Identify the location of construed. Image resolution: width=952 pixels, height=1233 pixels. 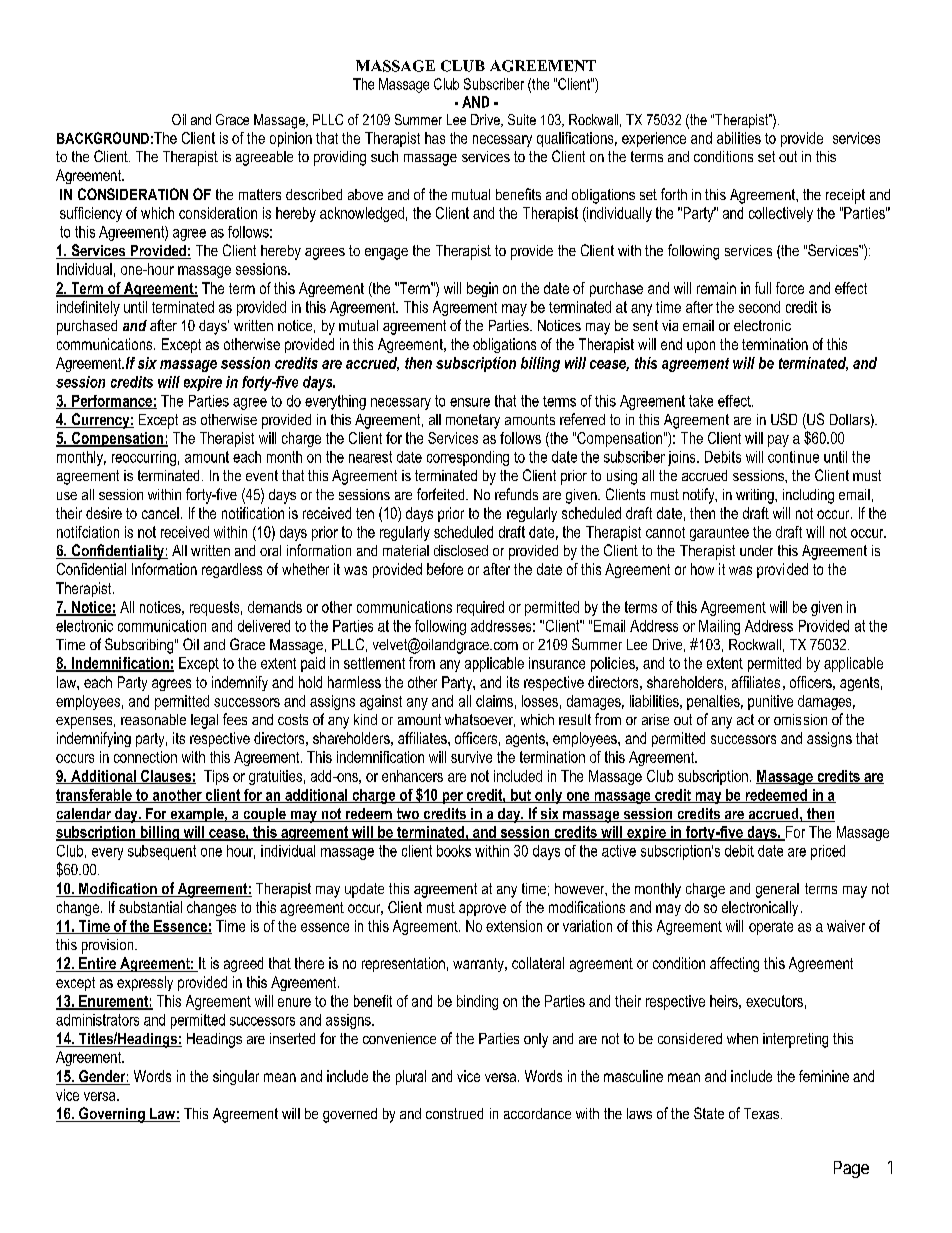
(454, 1113).
